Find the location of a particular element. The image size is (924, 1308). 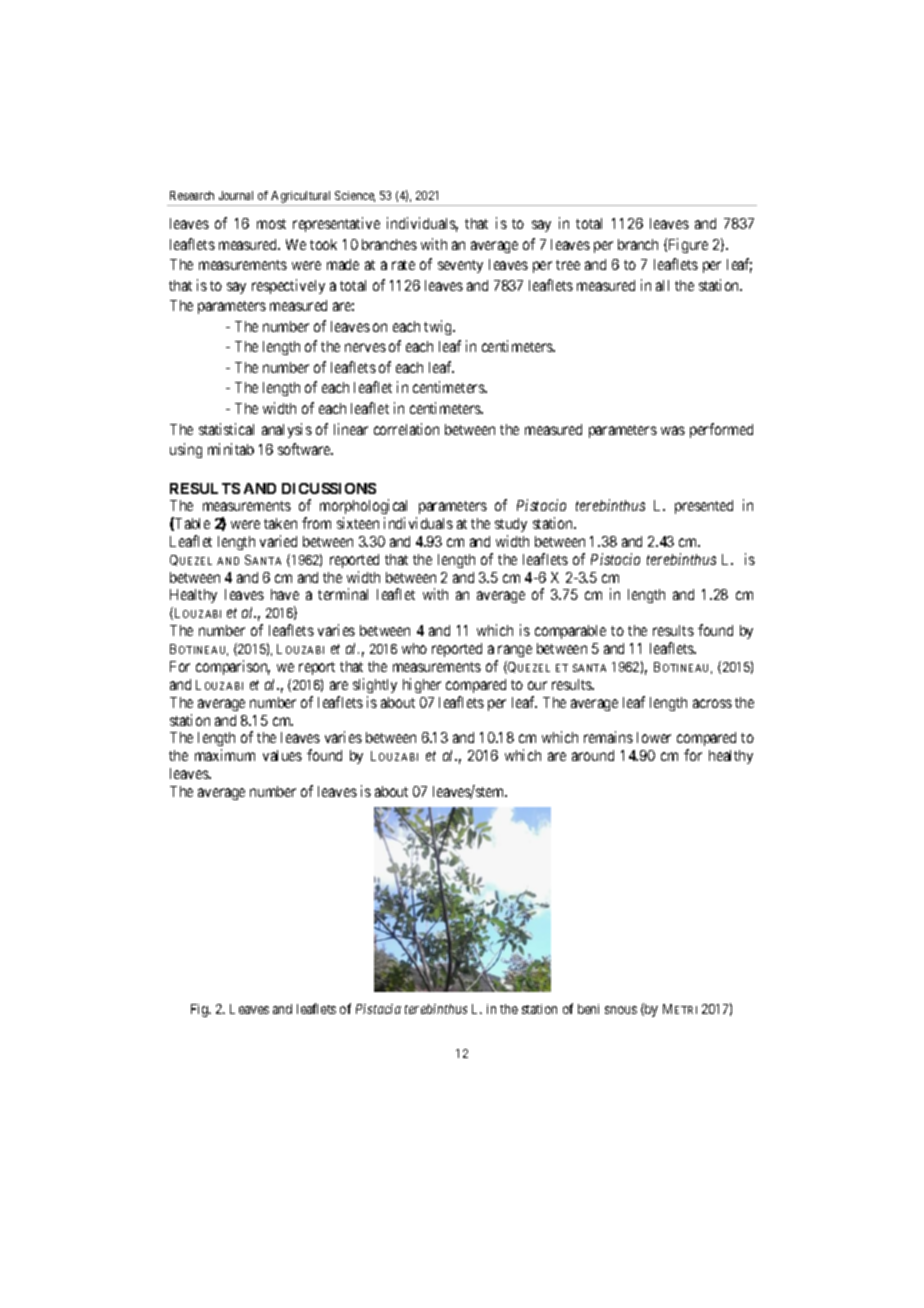

lower is located at coordinates (654, 737).
